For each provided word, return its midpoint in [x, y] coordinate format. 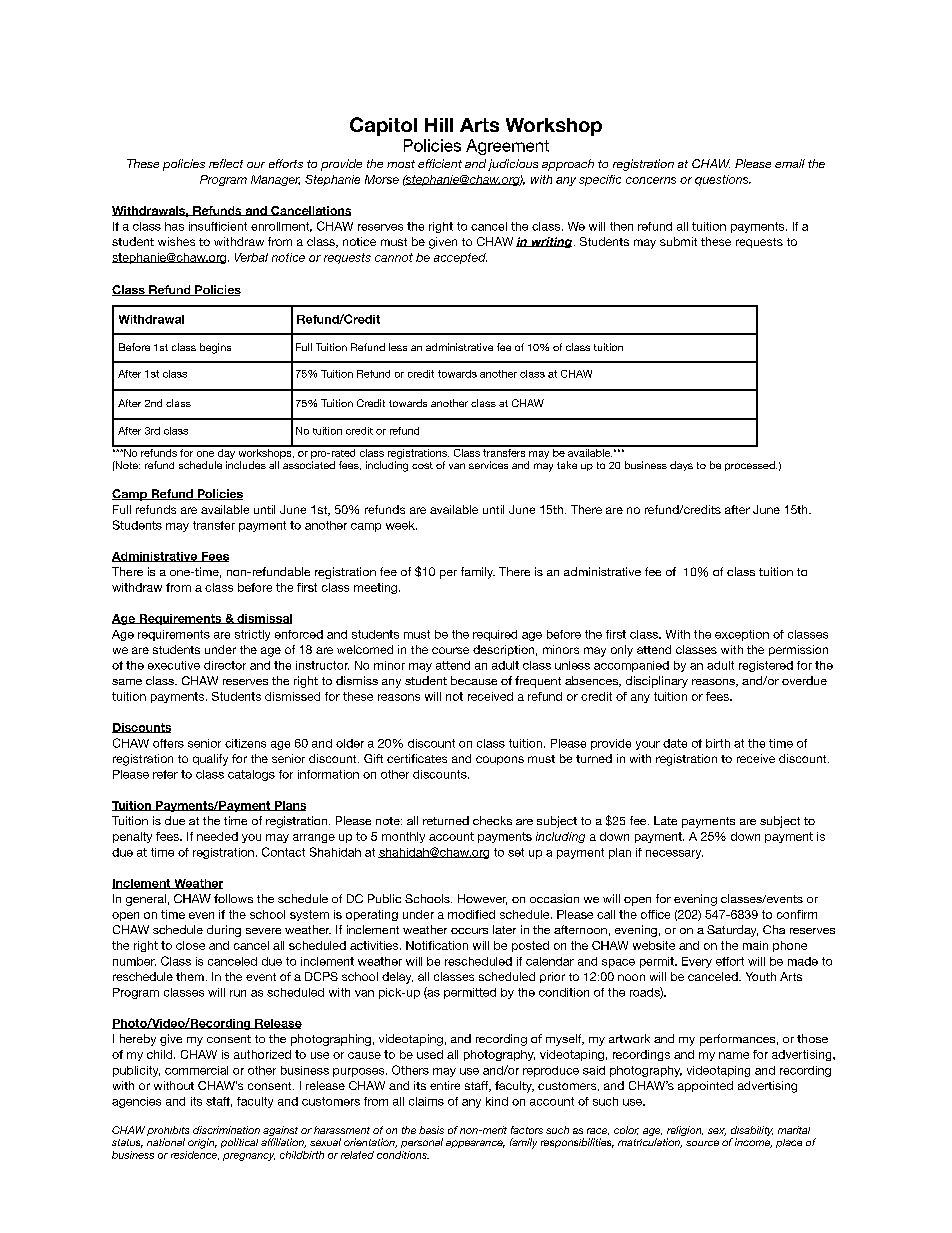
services [488, 465]
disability [752, 1132]
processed [751, 466]
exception [742, 635]
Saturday [732, 931]
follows [233, 898]
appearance [475, 1144]
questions [723, 180]
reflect [226, 163]
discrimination [226, 1130]
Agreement [507, 147]
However [482, 899]
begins [215, 348]
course [450, 650]
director [225, 665]
